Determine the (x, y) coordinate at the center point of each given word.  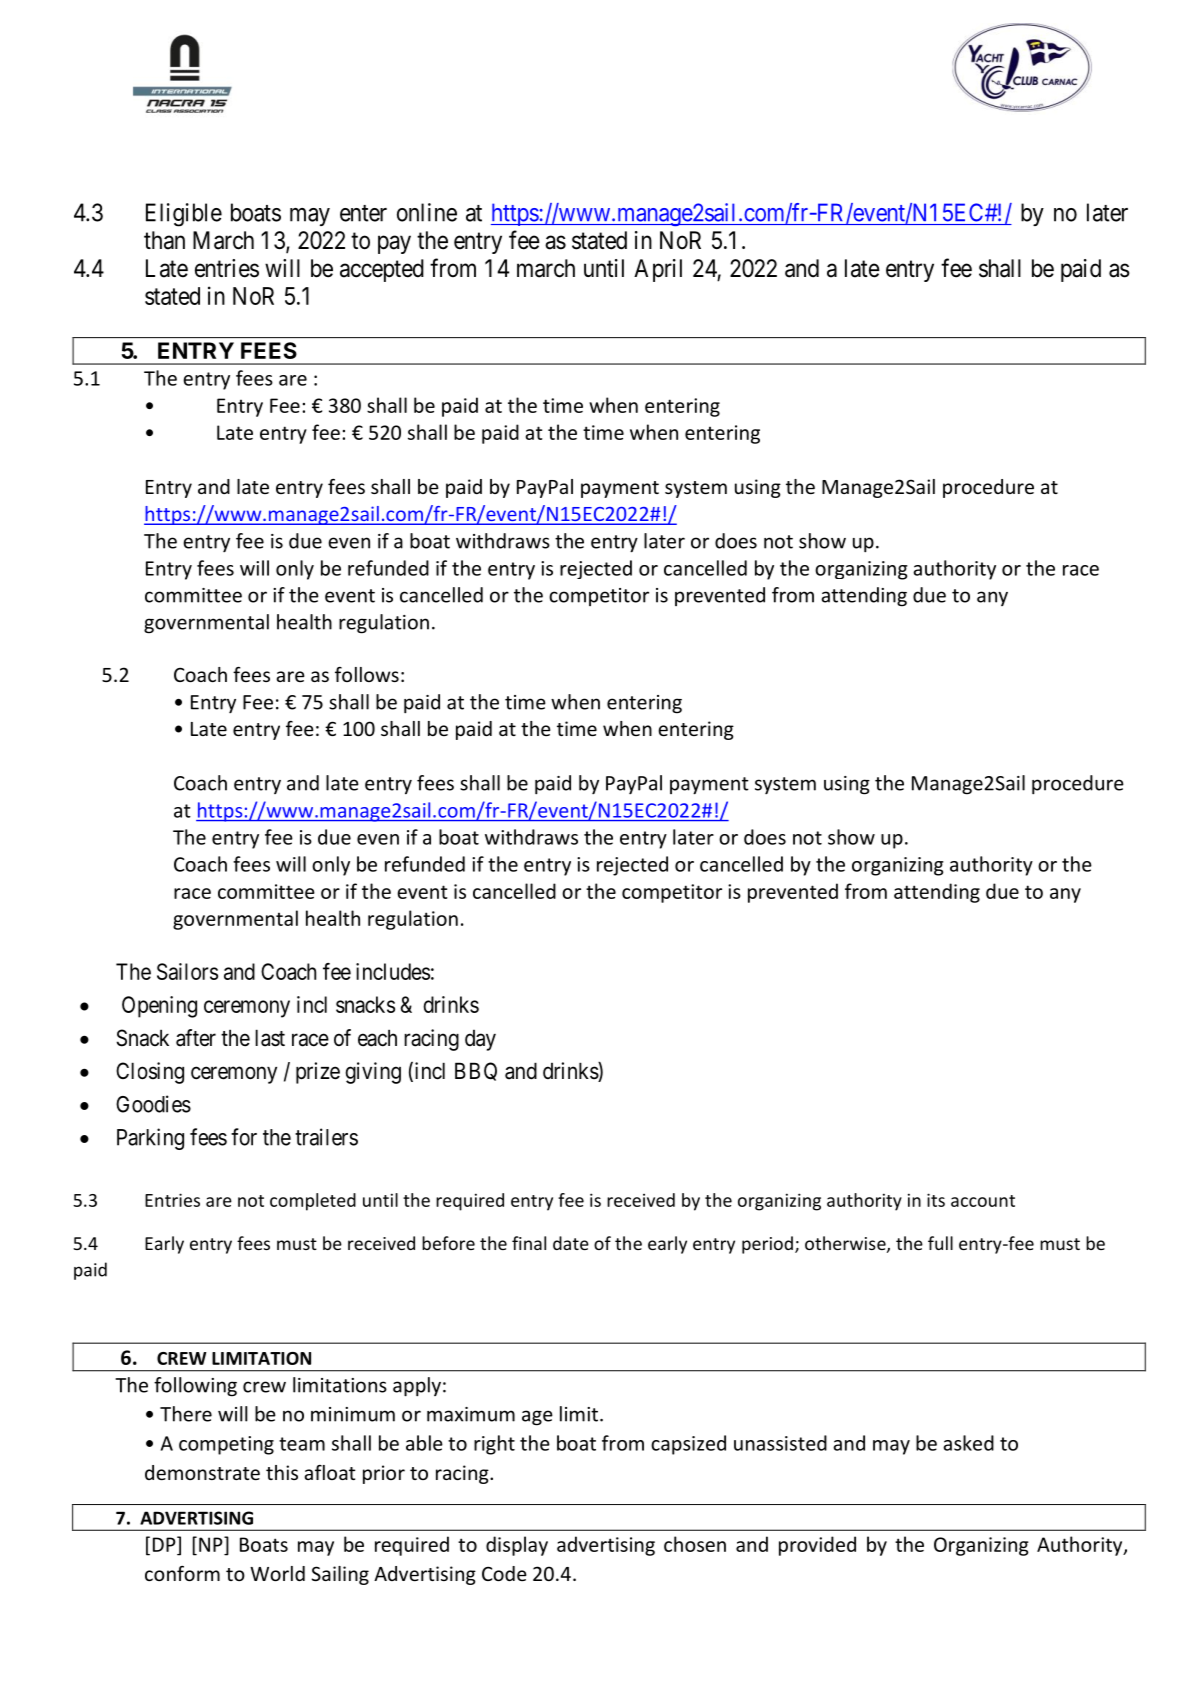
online (427, 212)
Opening (159, 1007)
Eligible (184, 215)
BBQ (476, 1071)
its (936, 1200)
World (277, 1573)
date (571, 1243)
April (658, 270)
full (940, 1243)
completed (313, 1202)
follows (367, 674)
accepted (382, 270)
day (480, 1040)
